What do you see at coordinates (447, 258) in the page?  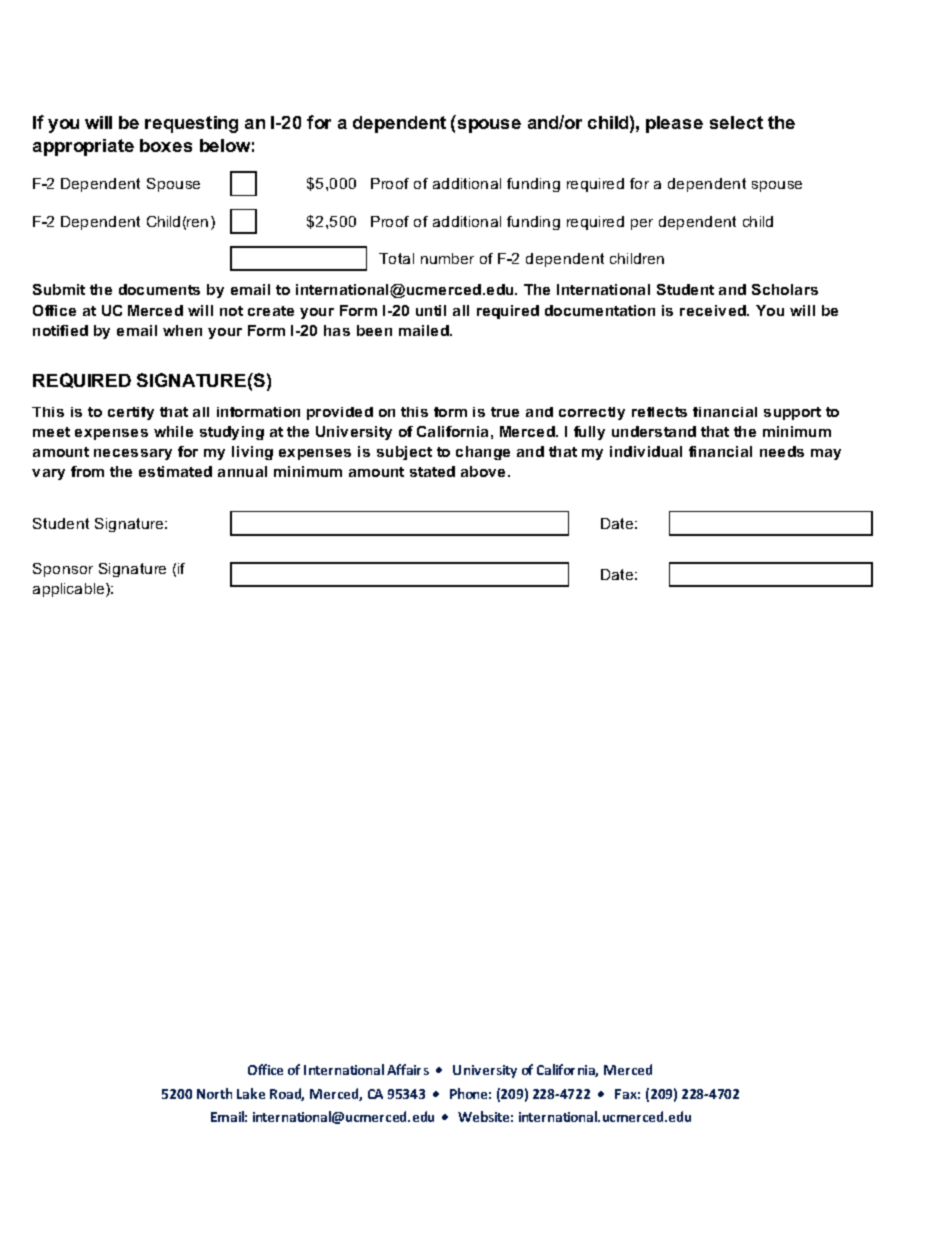 I see `number` at bounding box center [447, 258].
